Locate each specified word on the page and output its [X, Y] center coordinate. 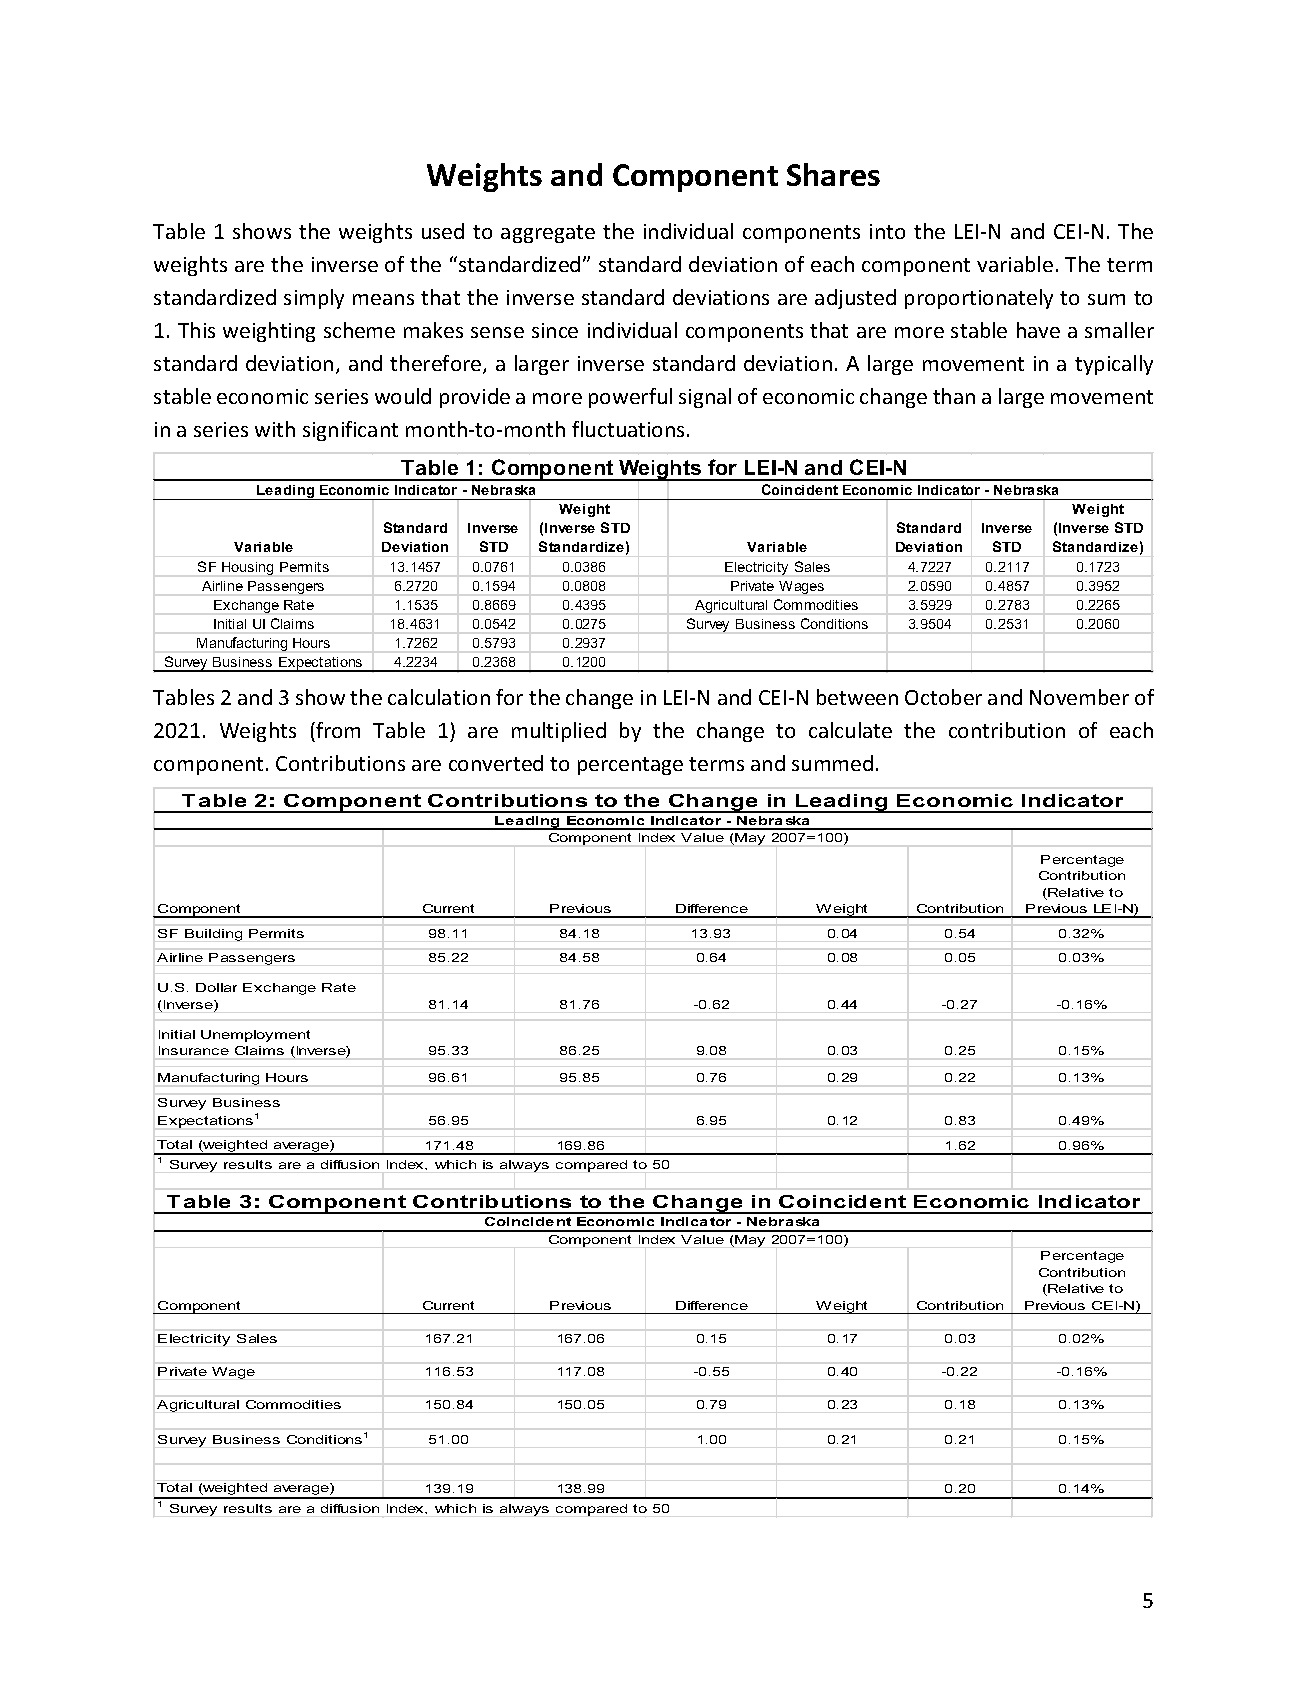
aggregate [548, 234]
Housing [247, 568]
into [887, 231]
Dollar [216, 987]
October [943, 697]
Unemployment [255, 1036]
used [443, 231]
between [857, 697]
